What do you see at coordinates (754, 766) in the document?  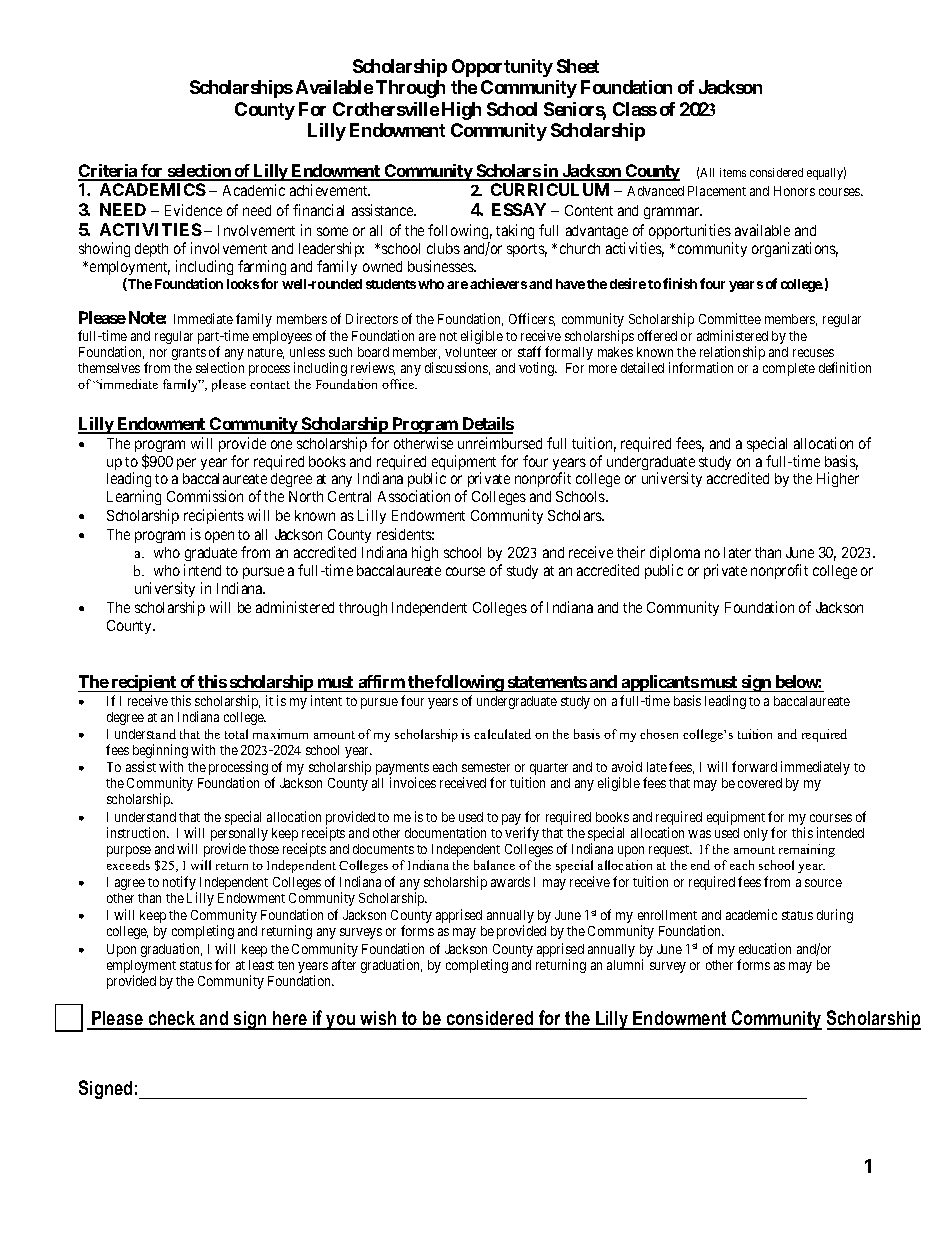 I see `forward` at bounding box center [754, 766].
